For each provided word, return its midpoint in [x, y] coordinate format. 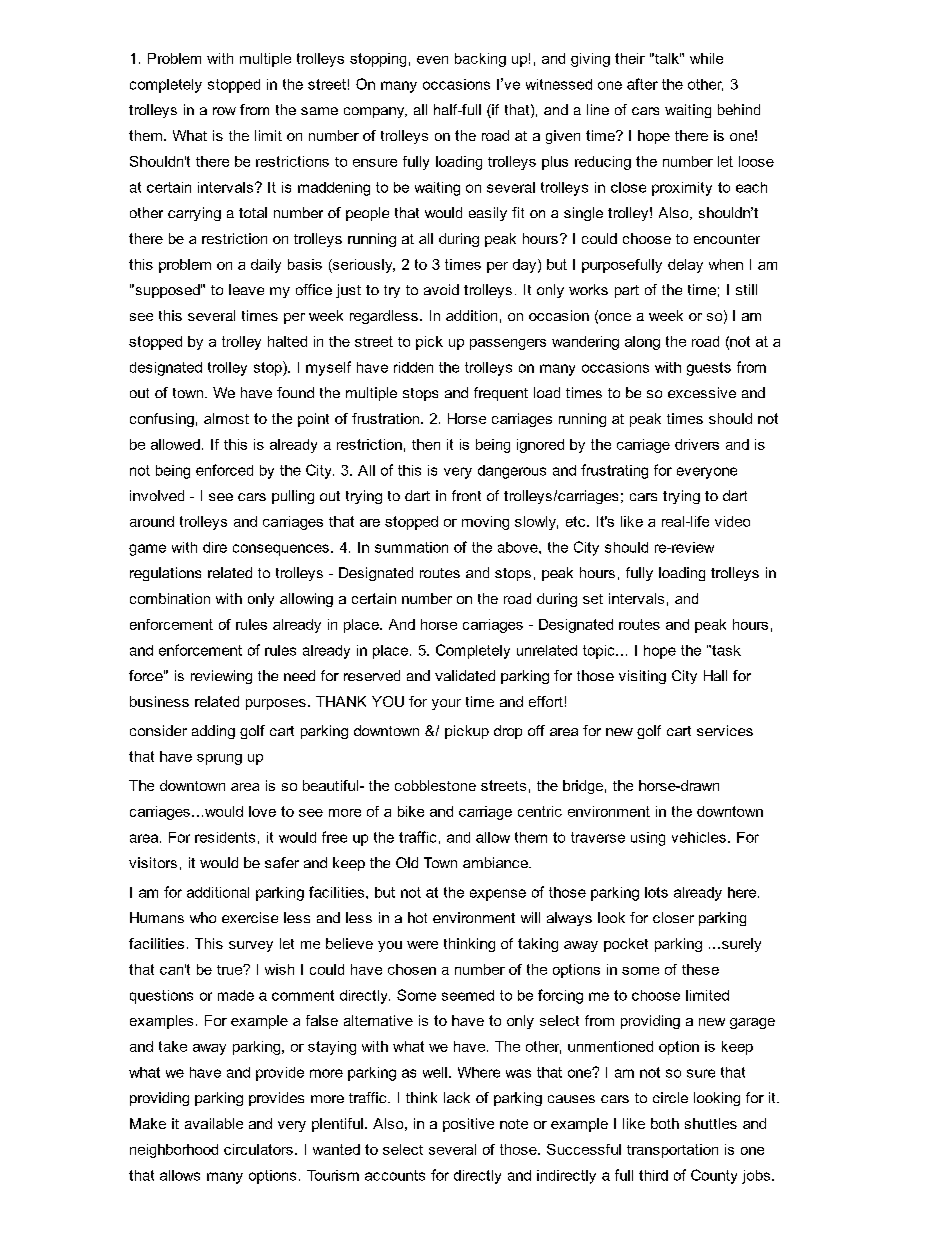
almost [226, 418]
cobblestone [435, 785]
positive [468, 1125]
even [432, 60]
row [224, 111]
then [426, 444]
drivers [697, 444]
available [214, 1123]
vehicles [699, 837]
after [642, 84]
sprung [219, 759]
